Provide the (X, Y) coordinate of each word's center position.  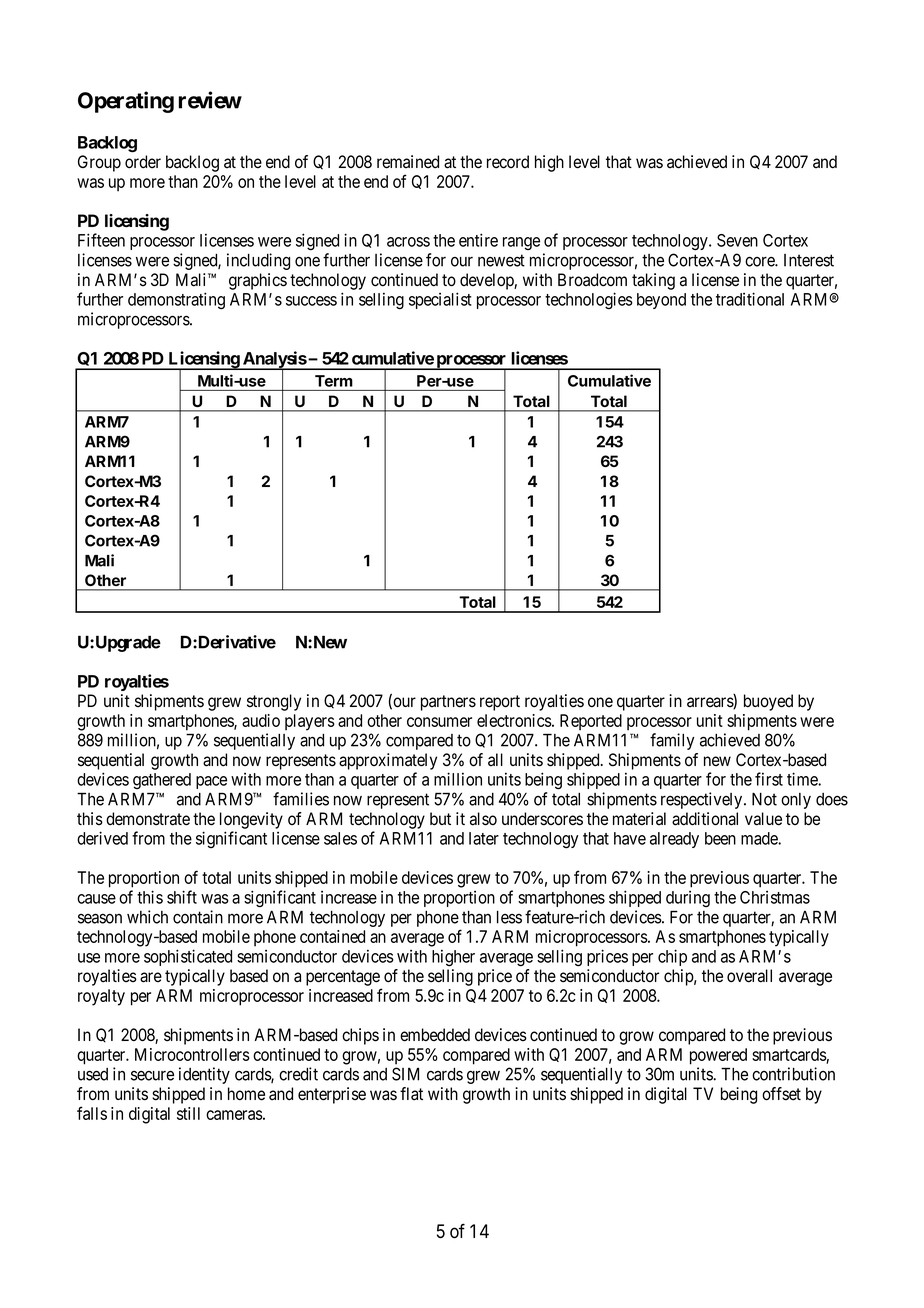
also (483, 819)
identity (204, 1075)
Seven (737, 240)
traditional (750, 299)
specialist (440, 300)
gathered (162, 781)
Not (764, 799)
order (143, 162)
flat (411, 1094)
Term (333, 381)
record (508, 162)
